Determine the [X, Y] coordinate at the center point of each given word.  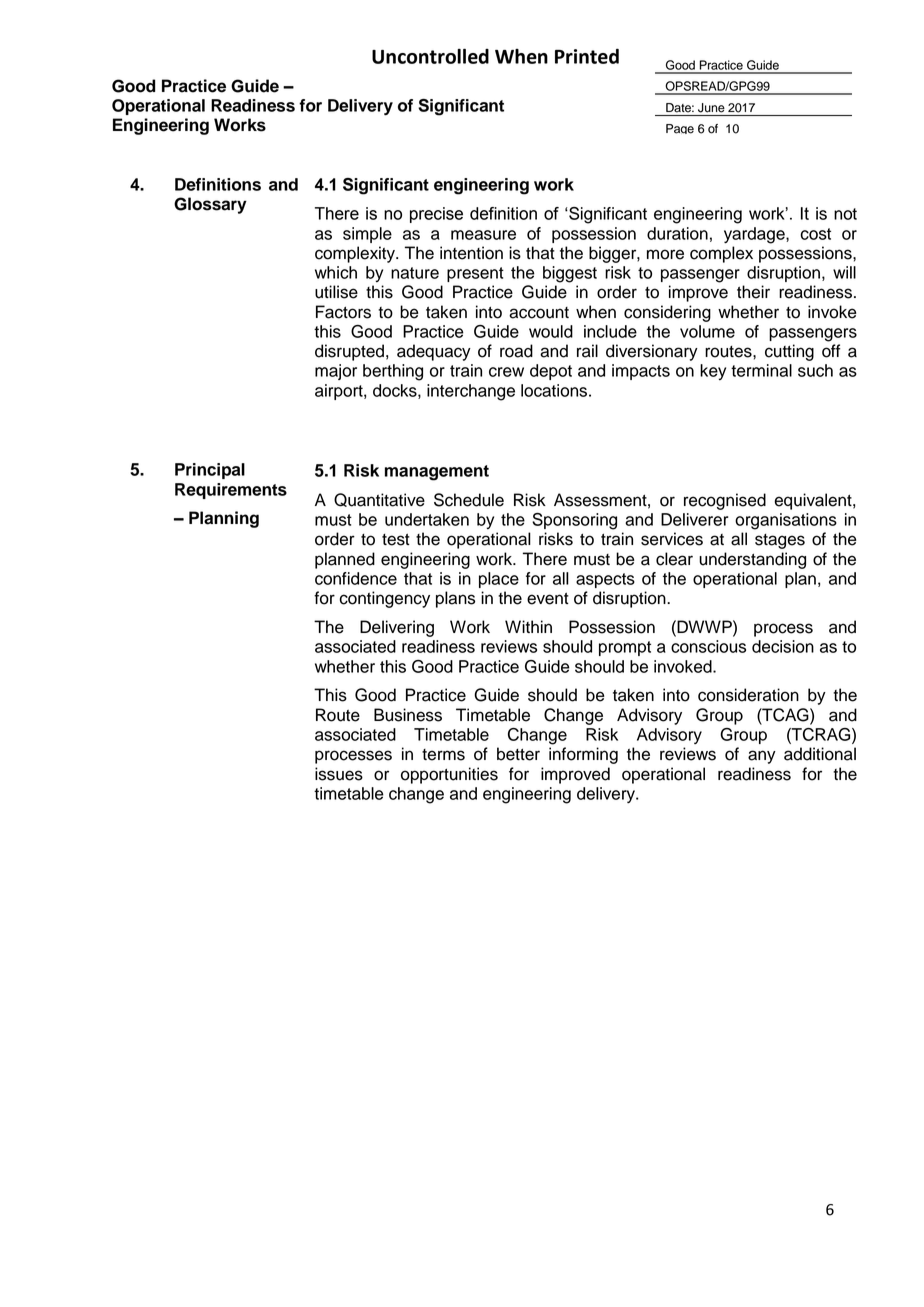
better [518, 754]
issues [339, 774]
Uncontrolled [430, 56]
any [762, 757]
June [711, 108]
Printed [587, 56]
